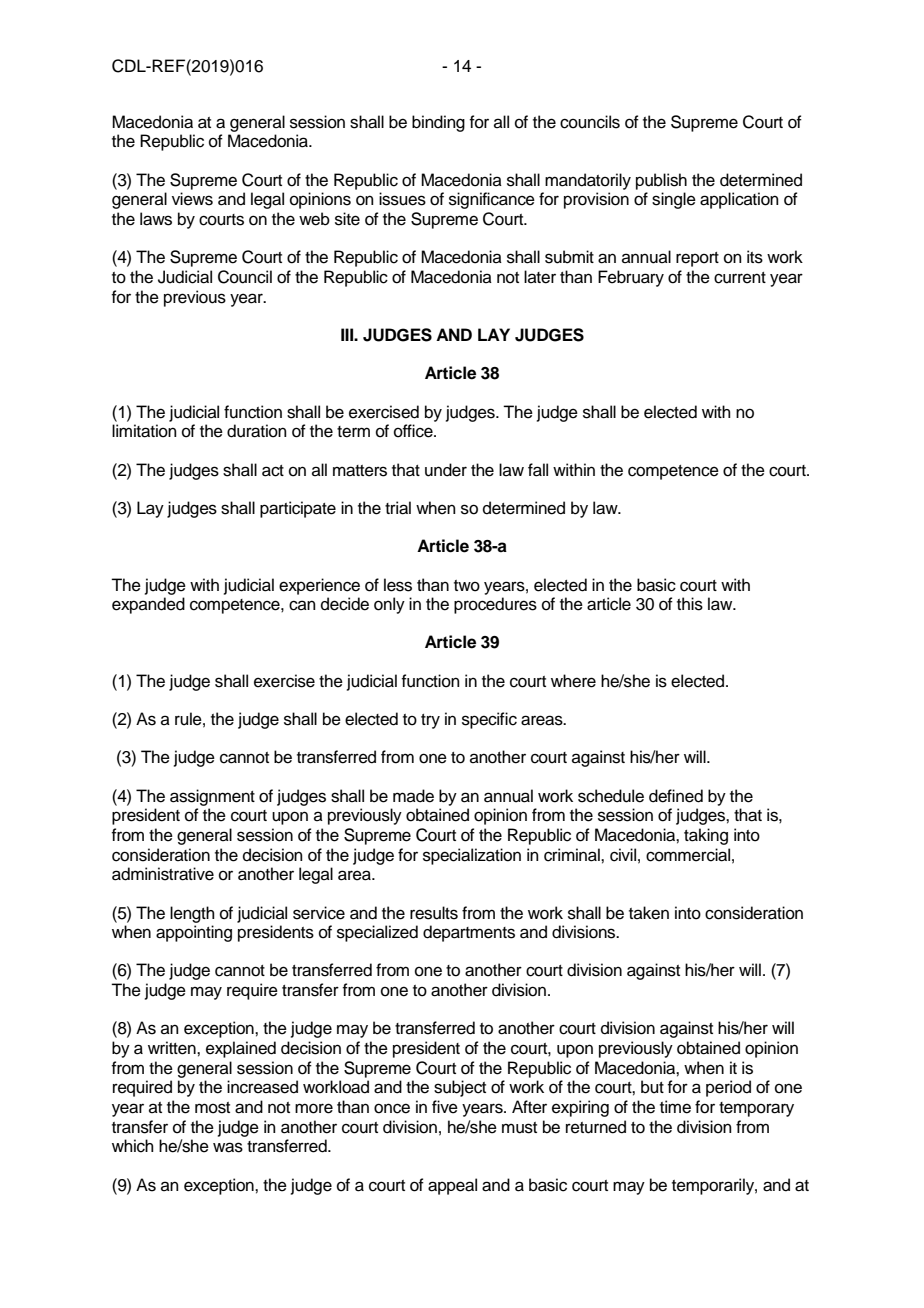 This screenshot has height=1308, width=924. I want to click on procedures, so click(495, 605).
